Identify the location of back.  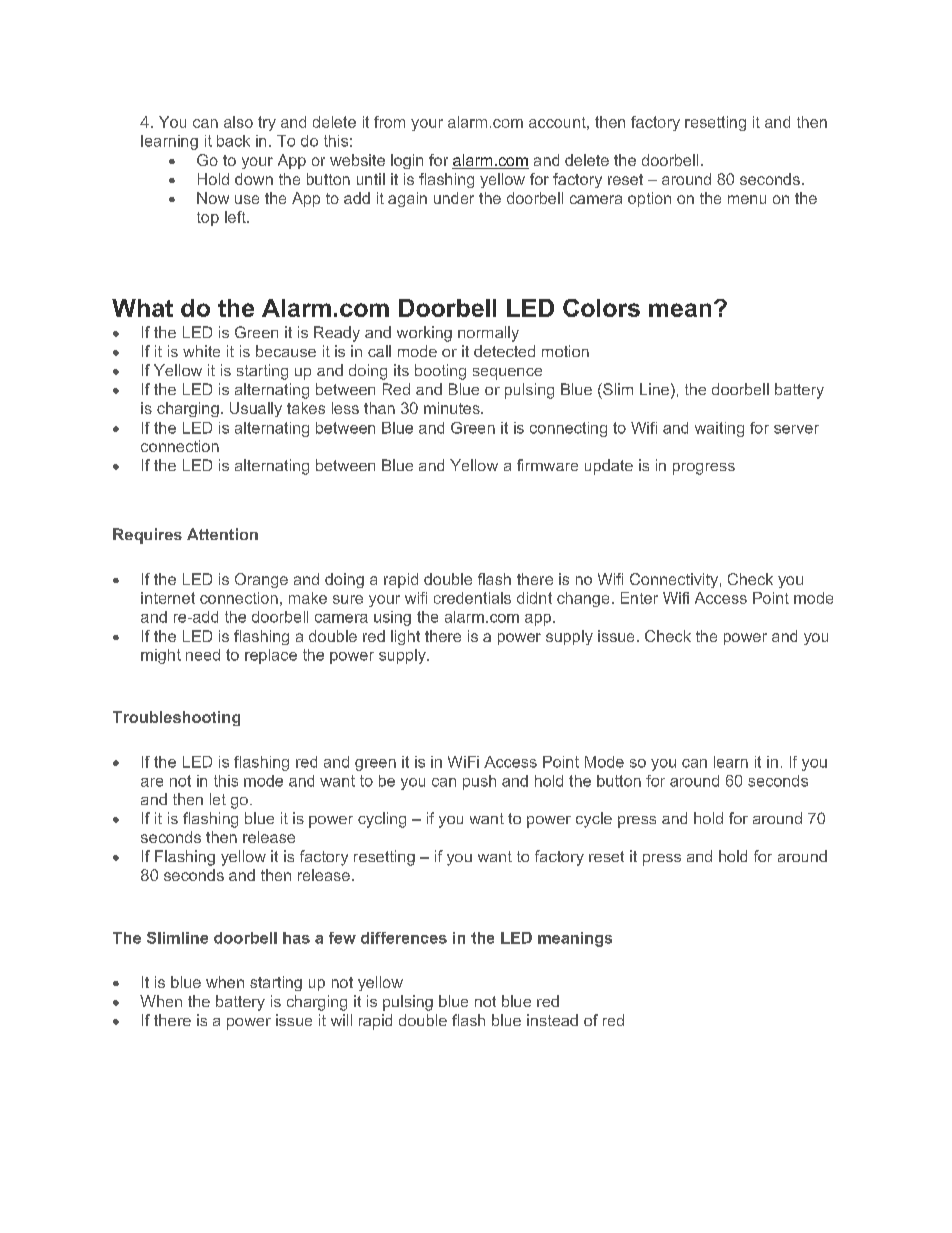
(233, 141).
